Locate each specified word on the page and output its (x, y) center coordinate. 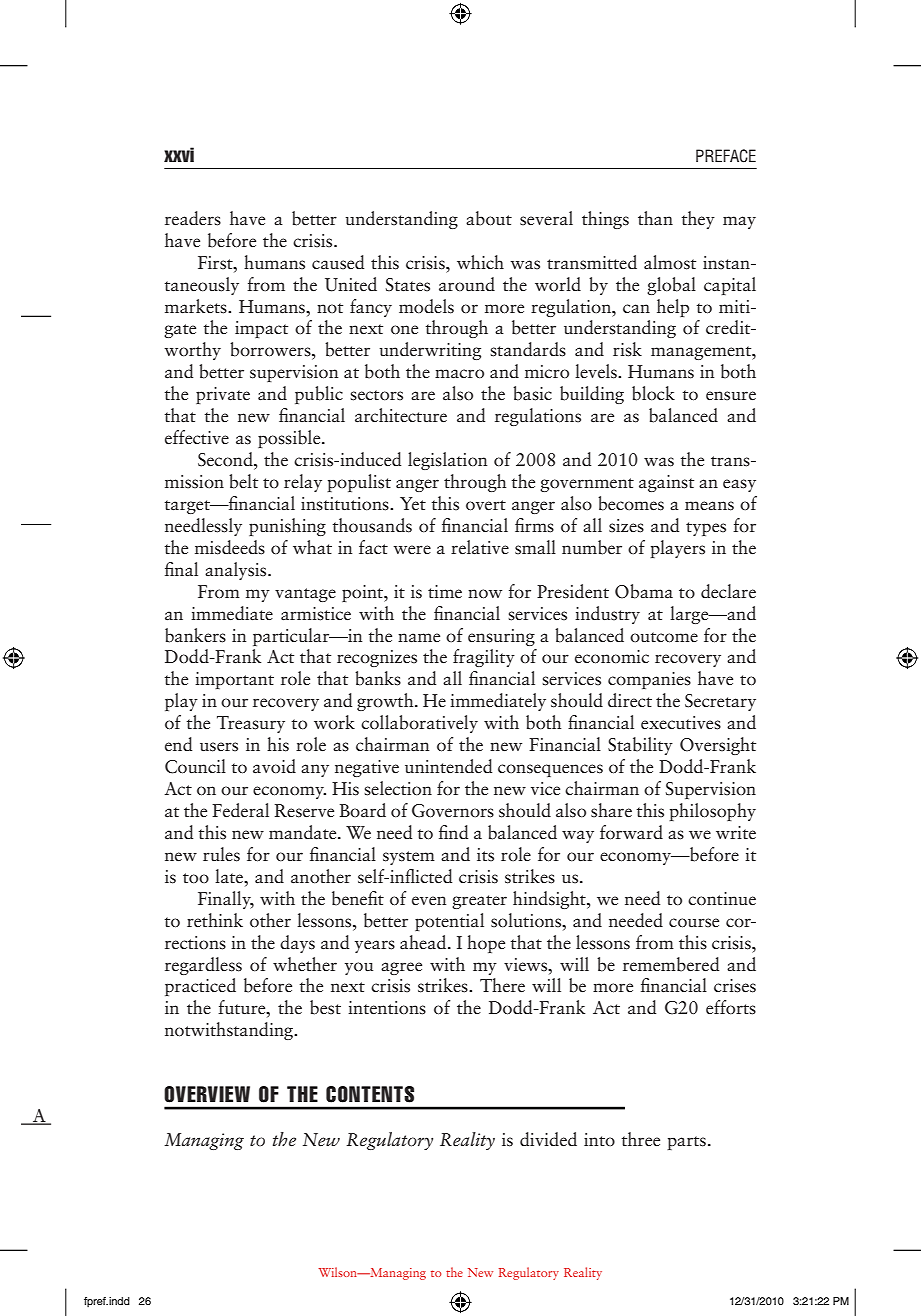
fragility (484, 658)
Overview (207, 1094)
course (694, 923)
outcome (664, 637)
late (230, 877)
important (234, 680)
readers (193, 218)
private (223, 395)
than (655, 218)
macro (459, 374)
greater (479, 902)
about (489, 218)
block (653, 393)
